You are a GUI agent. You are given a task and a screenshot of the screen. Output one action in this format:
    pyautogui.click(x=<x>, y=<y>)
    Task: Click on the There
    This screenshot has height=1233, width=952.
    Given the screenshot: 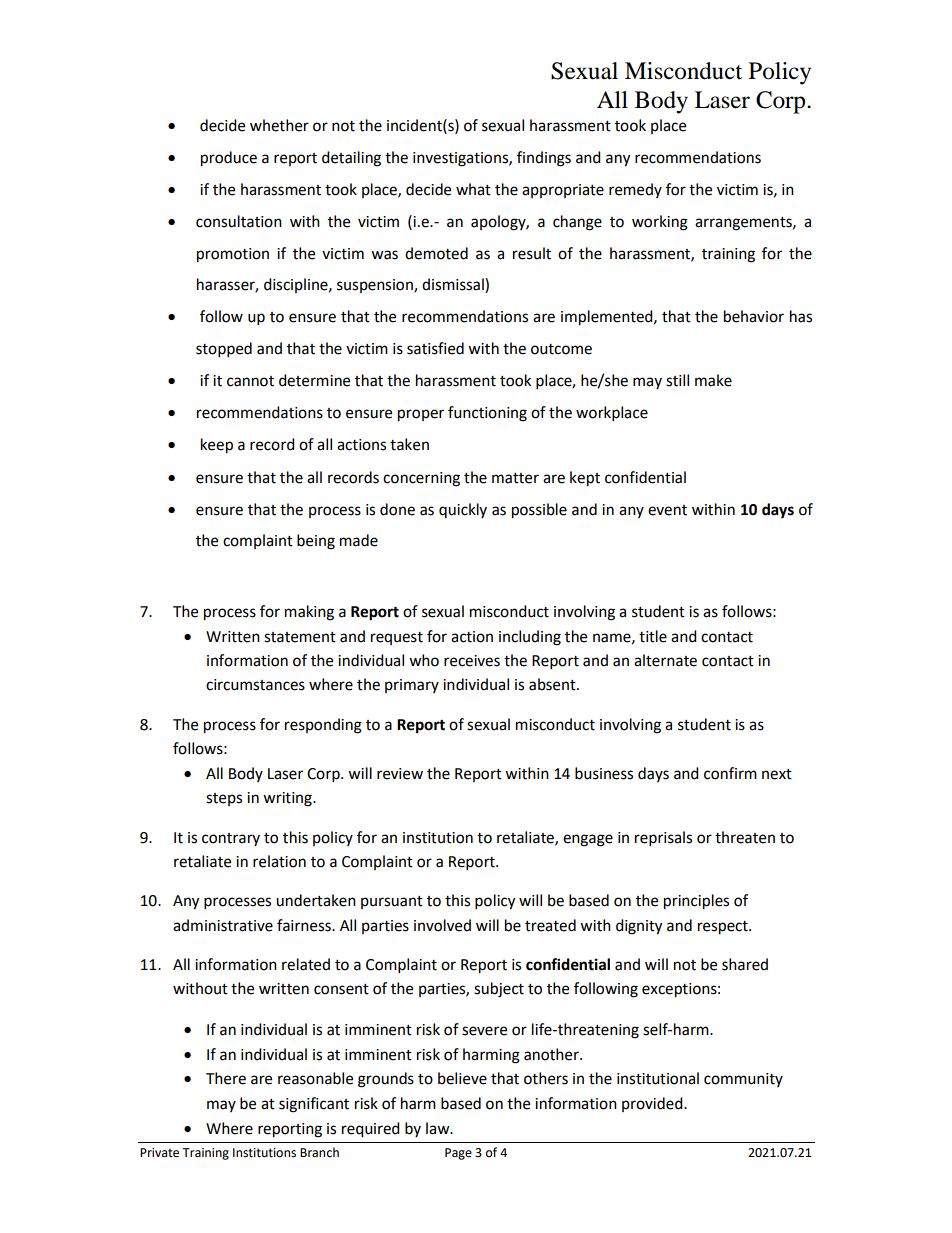 What is the action you would take?
    pyautogui.click(x=226, y=1078)
